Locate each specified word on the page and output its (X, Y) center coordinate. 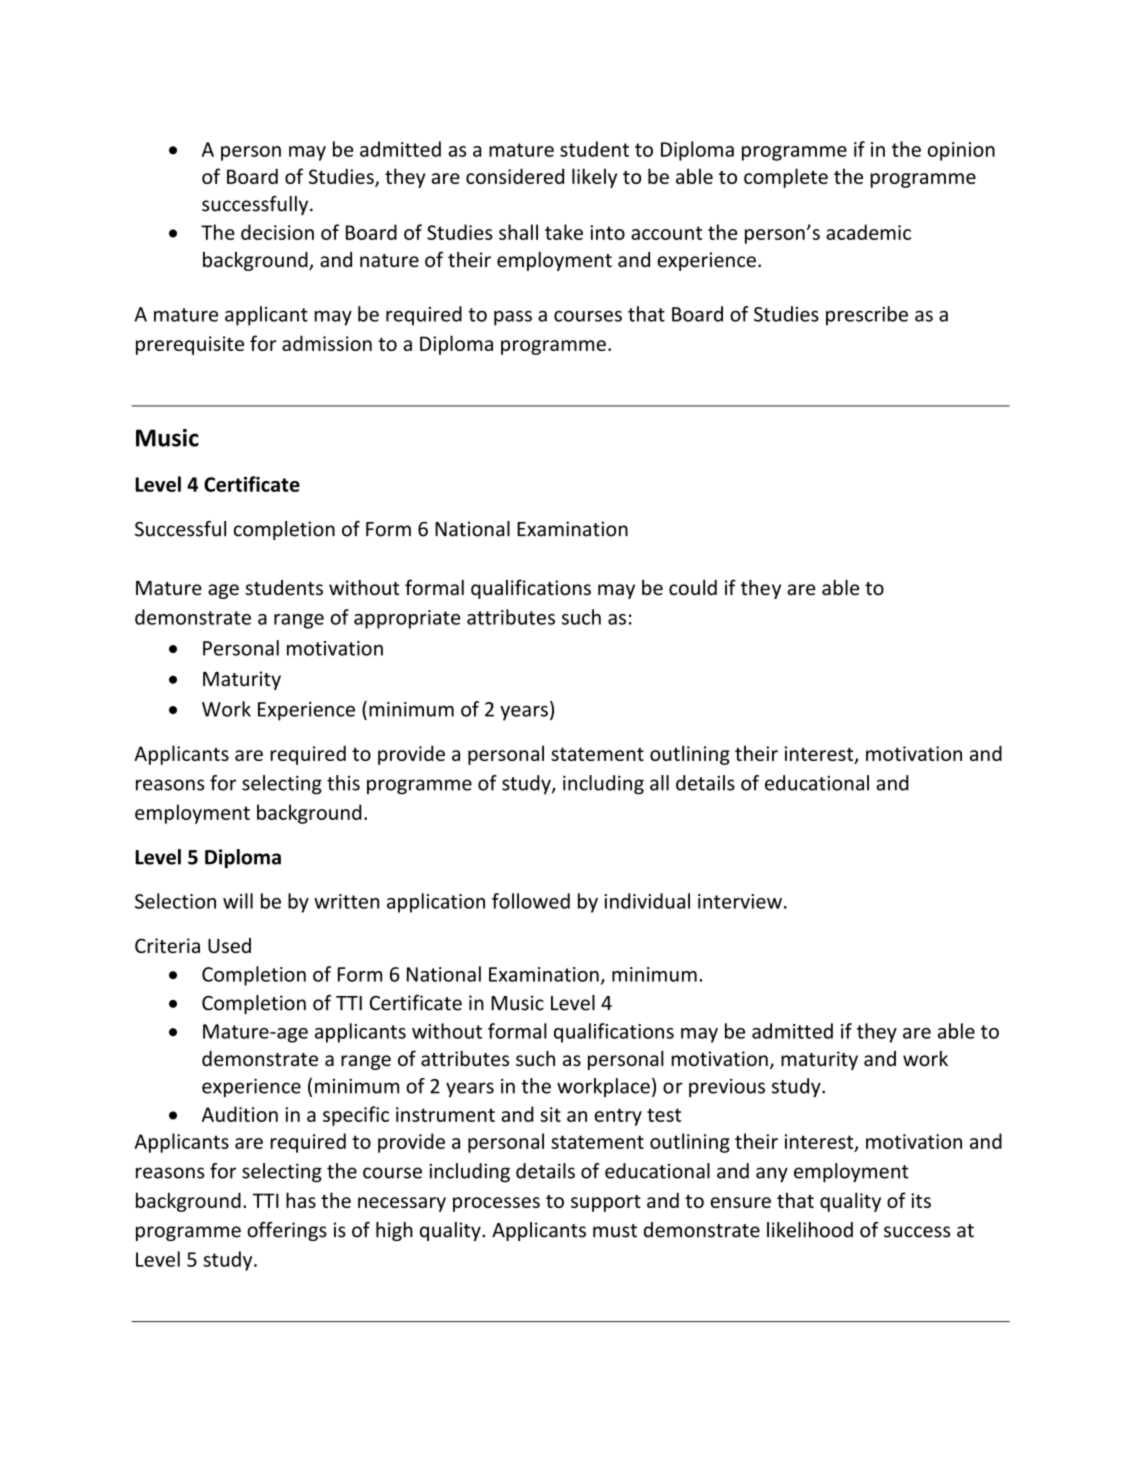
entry (618, 1117)
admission (327, 343)
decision (277, 232)
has (301, 1200)
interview (740, 901)
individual (647, 901)
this (343, 783)
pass (513, 318)
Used (229, 946)
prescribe (867, 316)
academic (868, 232)
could (693, 587)
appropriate (407, 619)
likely (594, 178)
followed (531, 901)
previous (727, 1088)
